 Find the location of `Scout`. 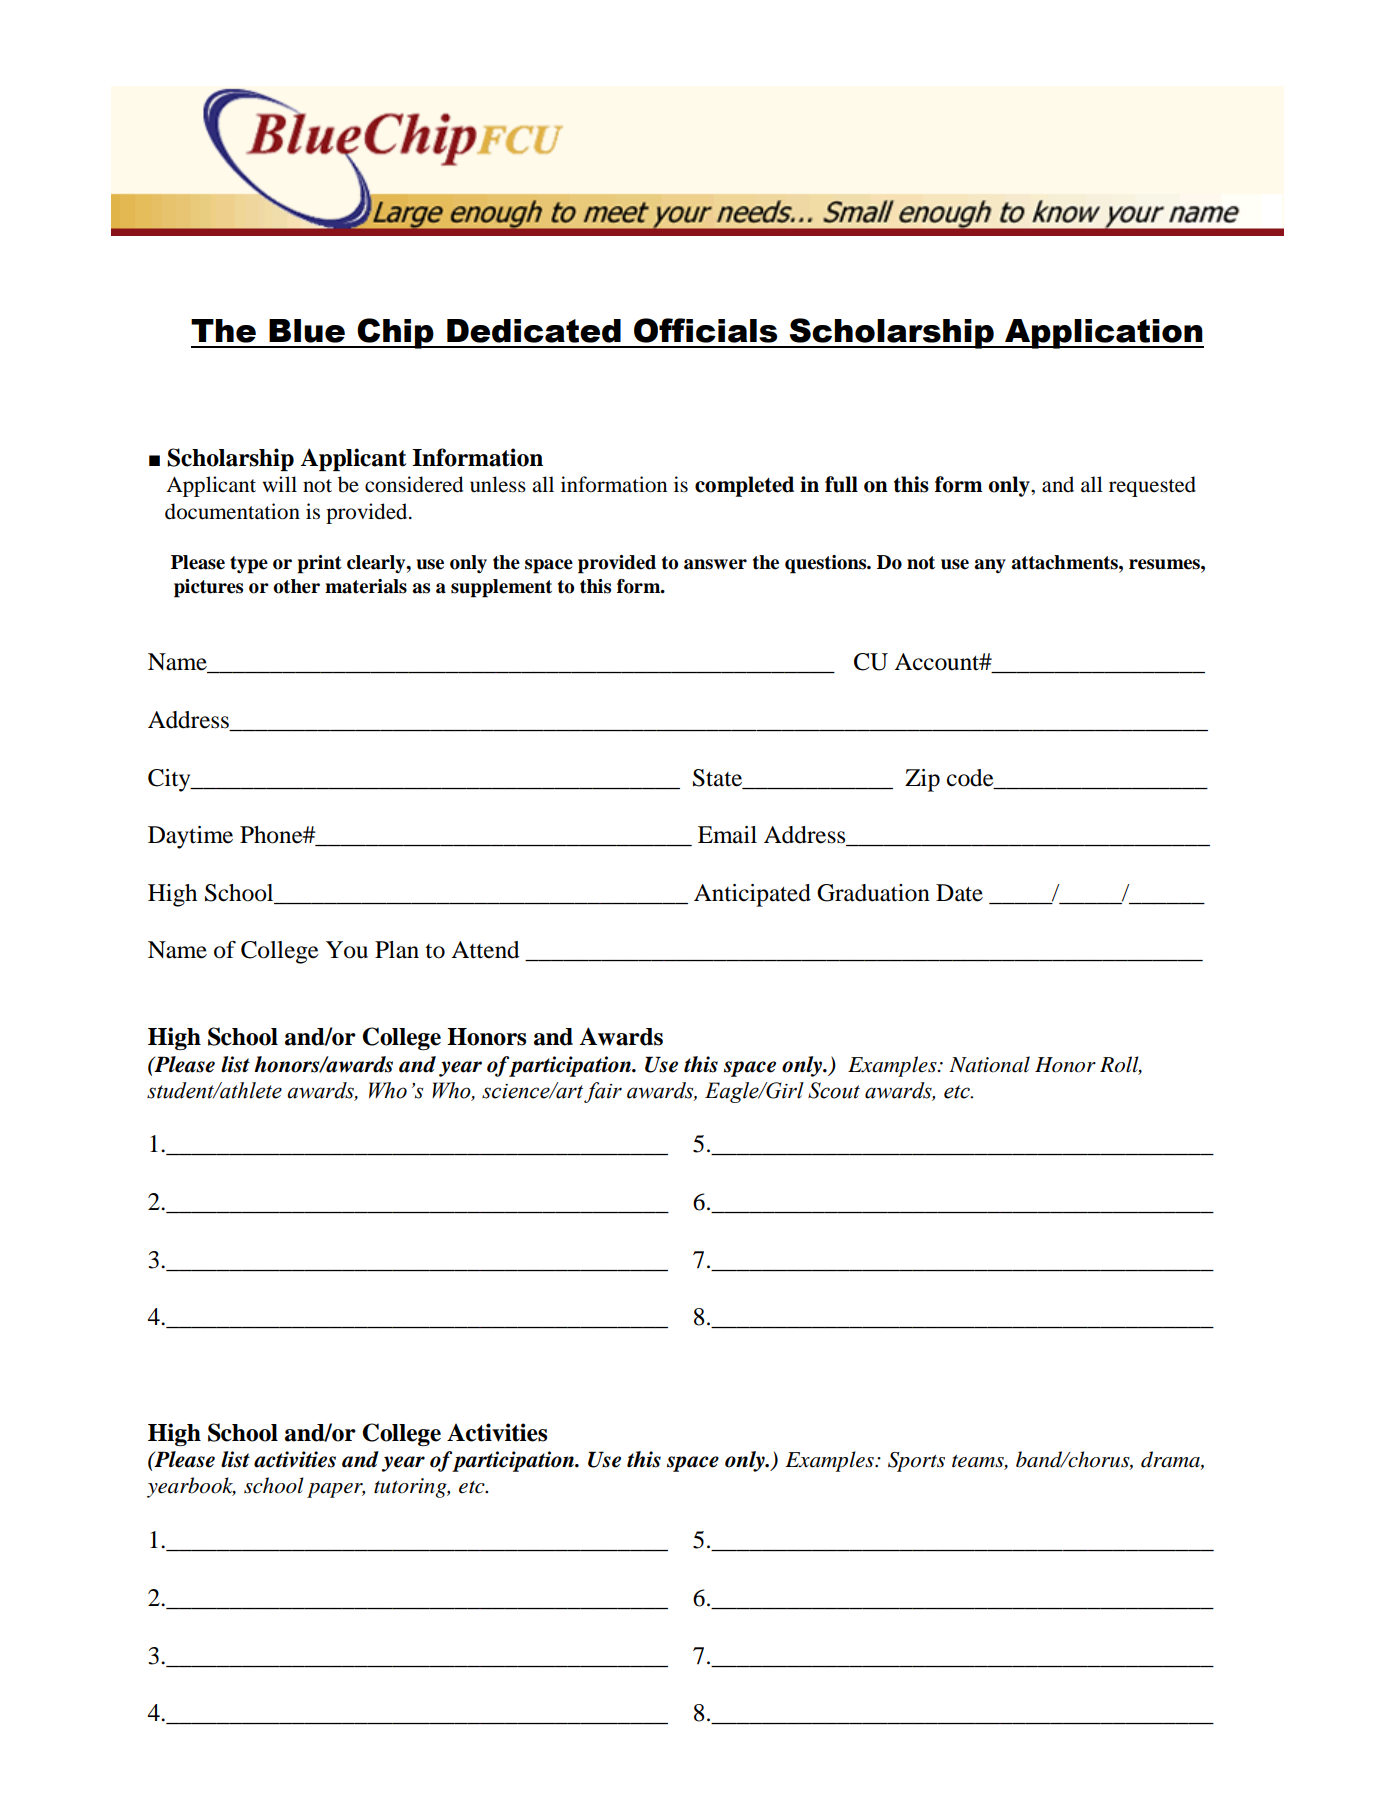

Scout is located at coordinates (834, 1090).
